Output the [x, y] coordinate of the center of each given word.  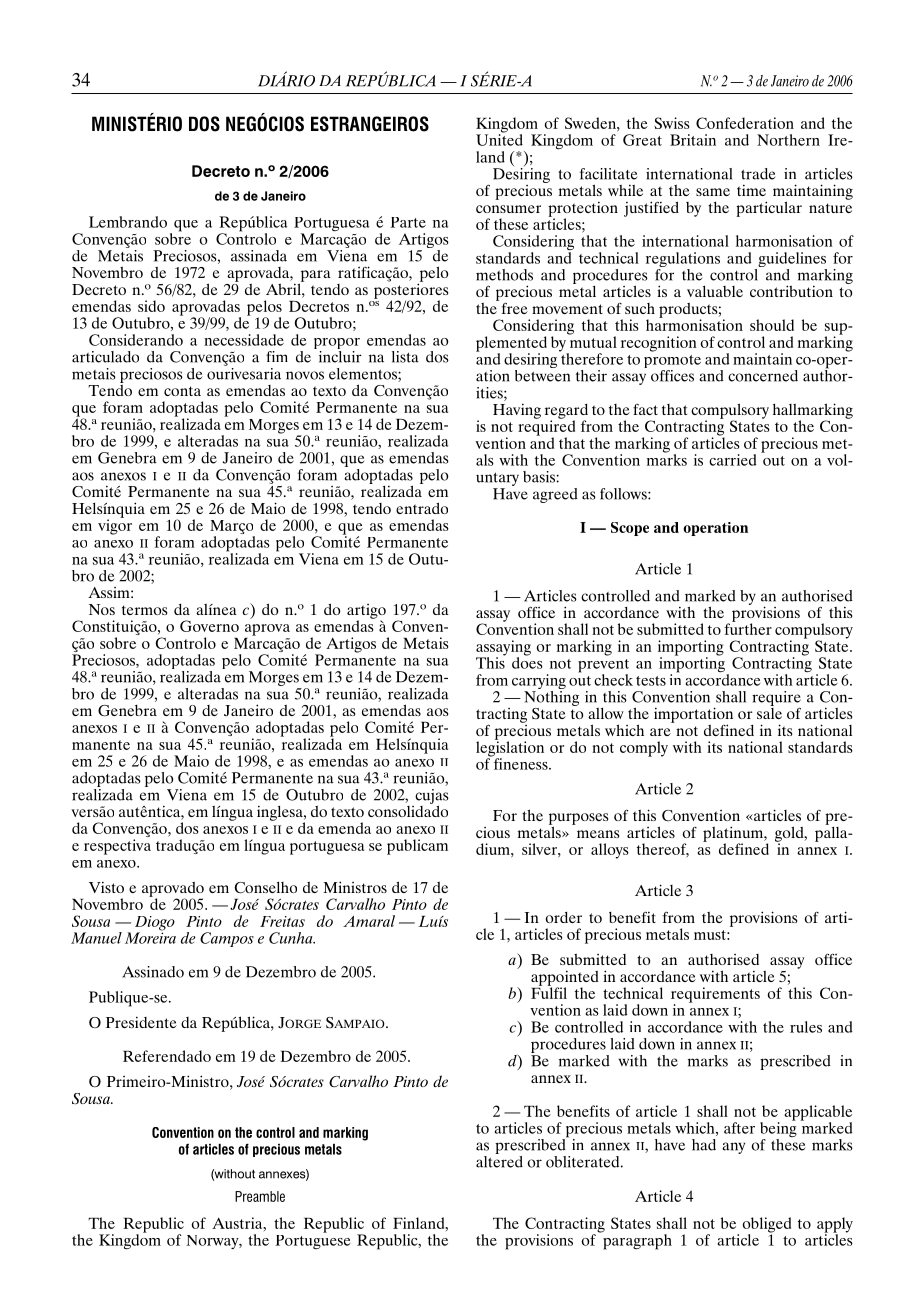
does [527, 662]
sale [769, 712]
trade [758, 174]
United [499, 139]
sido [151, 306]
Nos [102, 609]
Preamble [260, 1196]
